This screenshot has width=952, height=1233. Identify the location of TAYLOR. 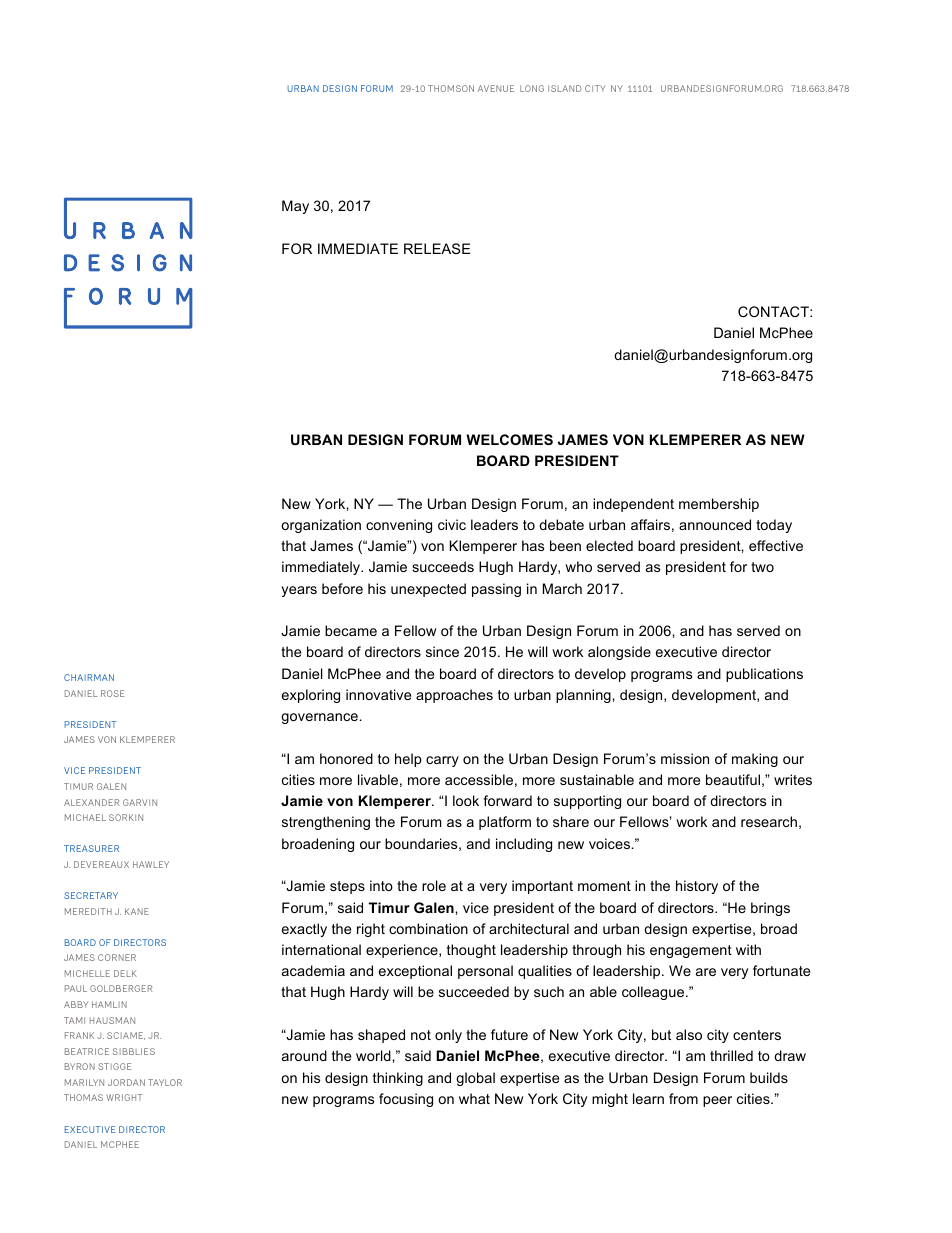
(165, 1082).
